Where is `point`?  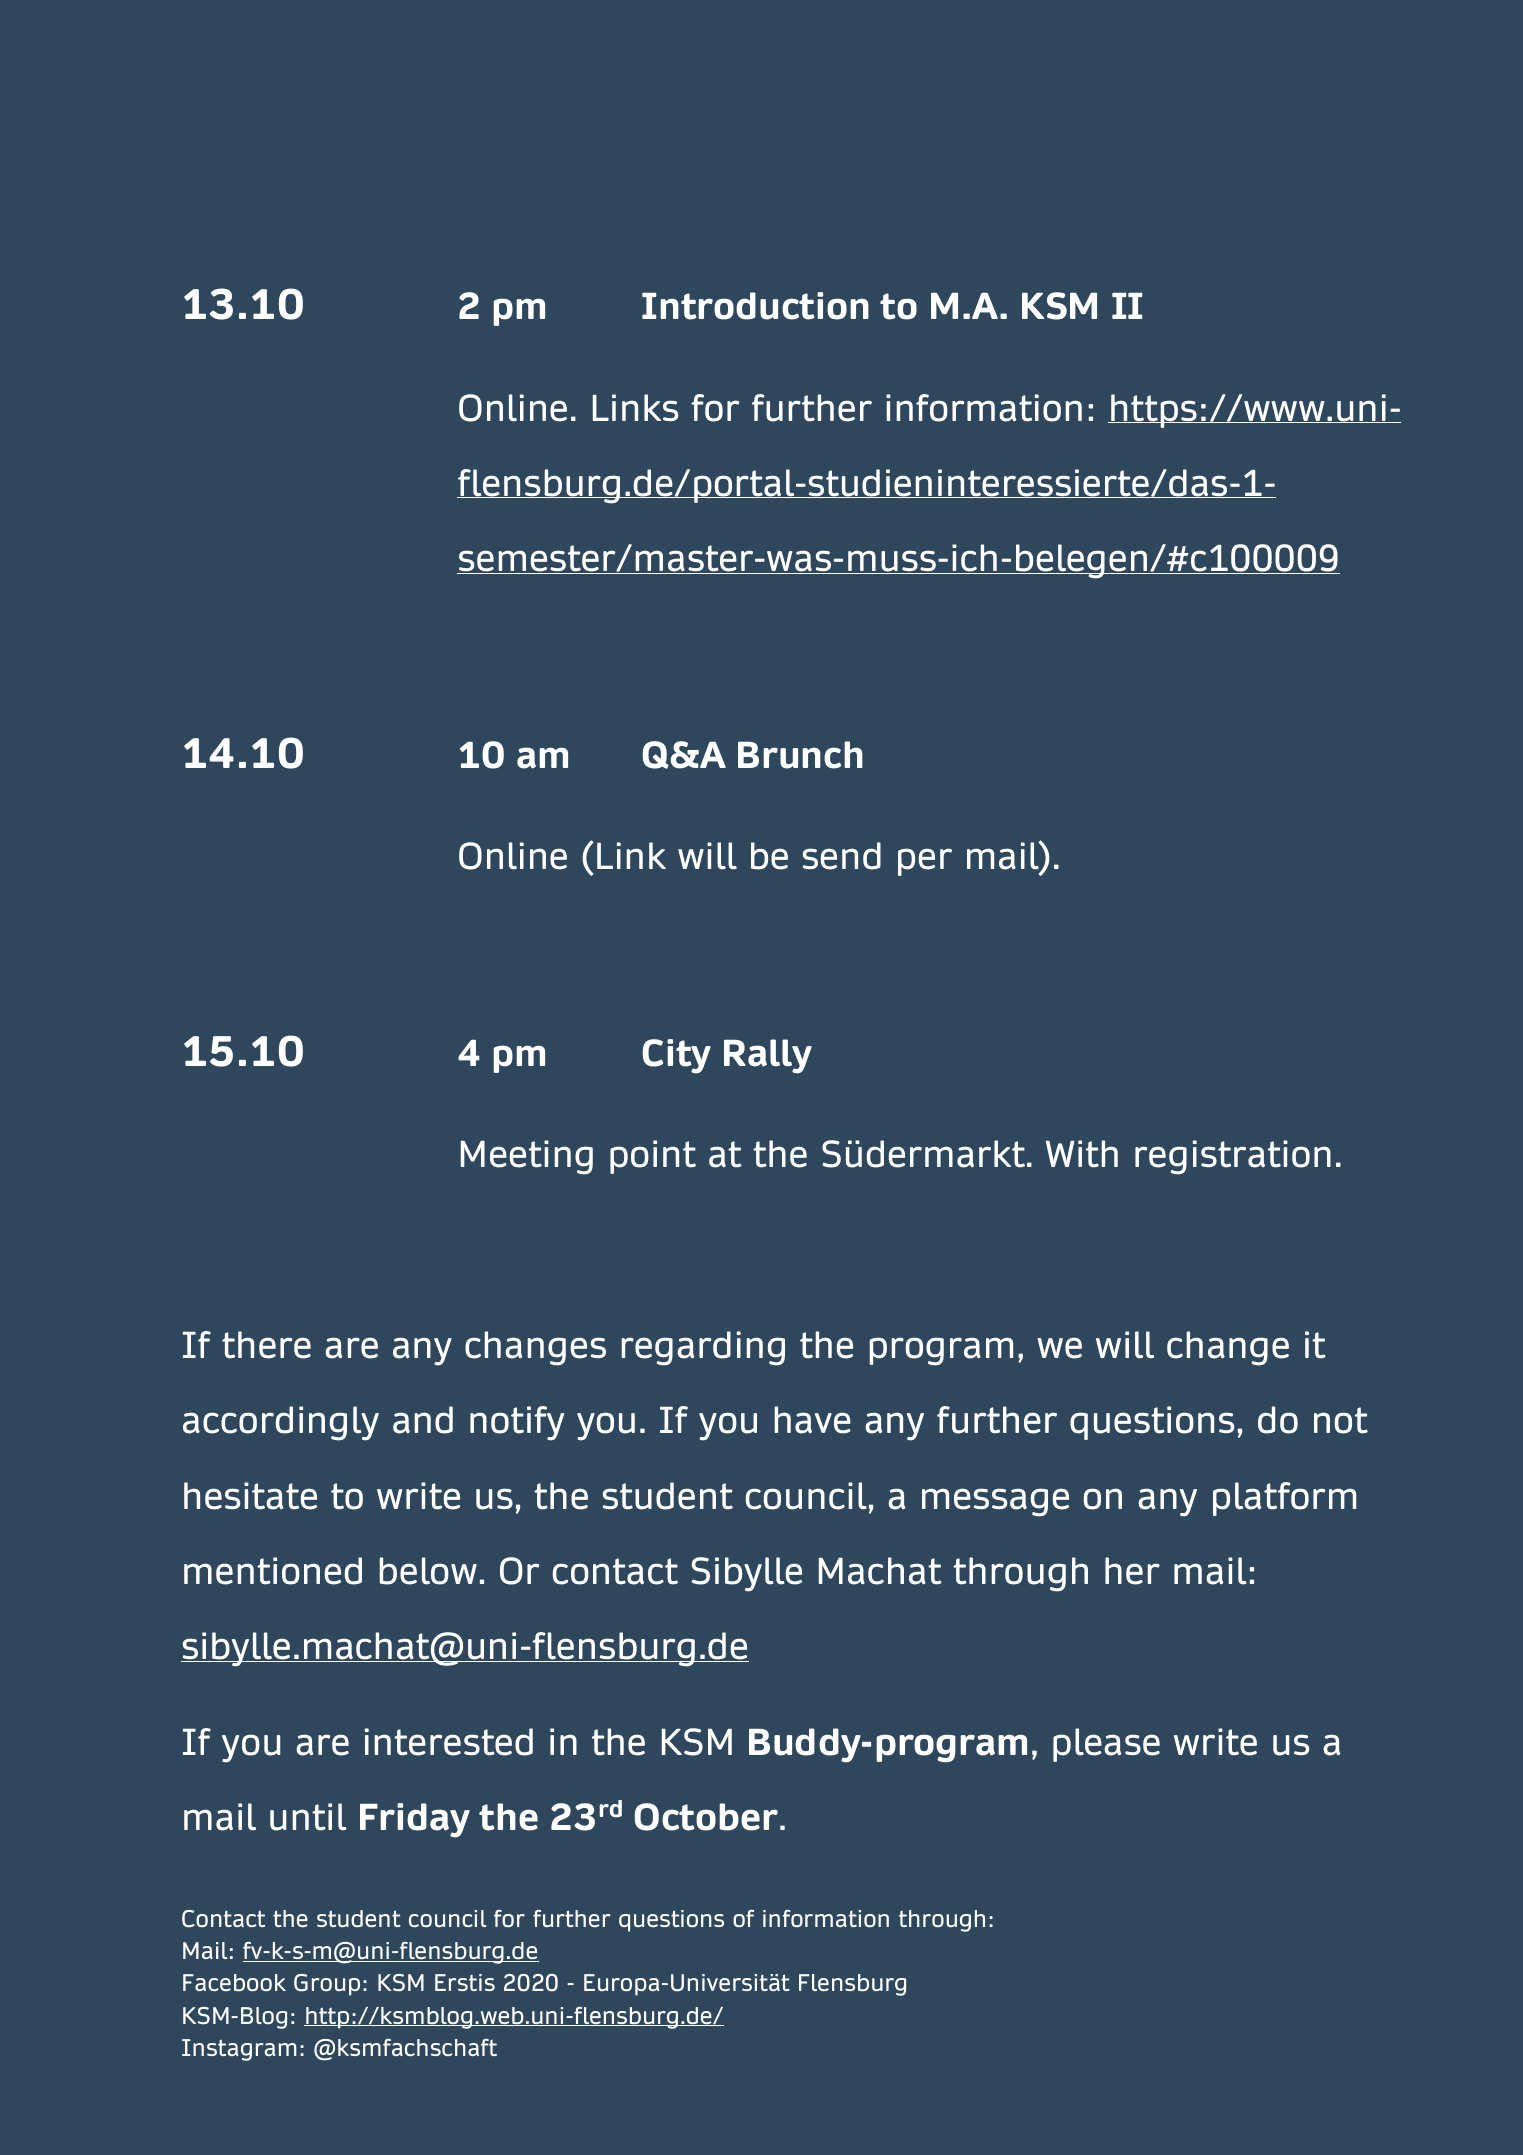
point is located at coordinates (653, 1157).
